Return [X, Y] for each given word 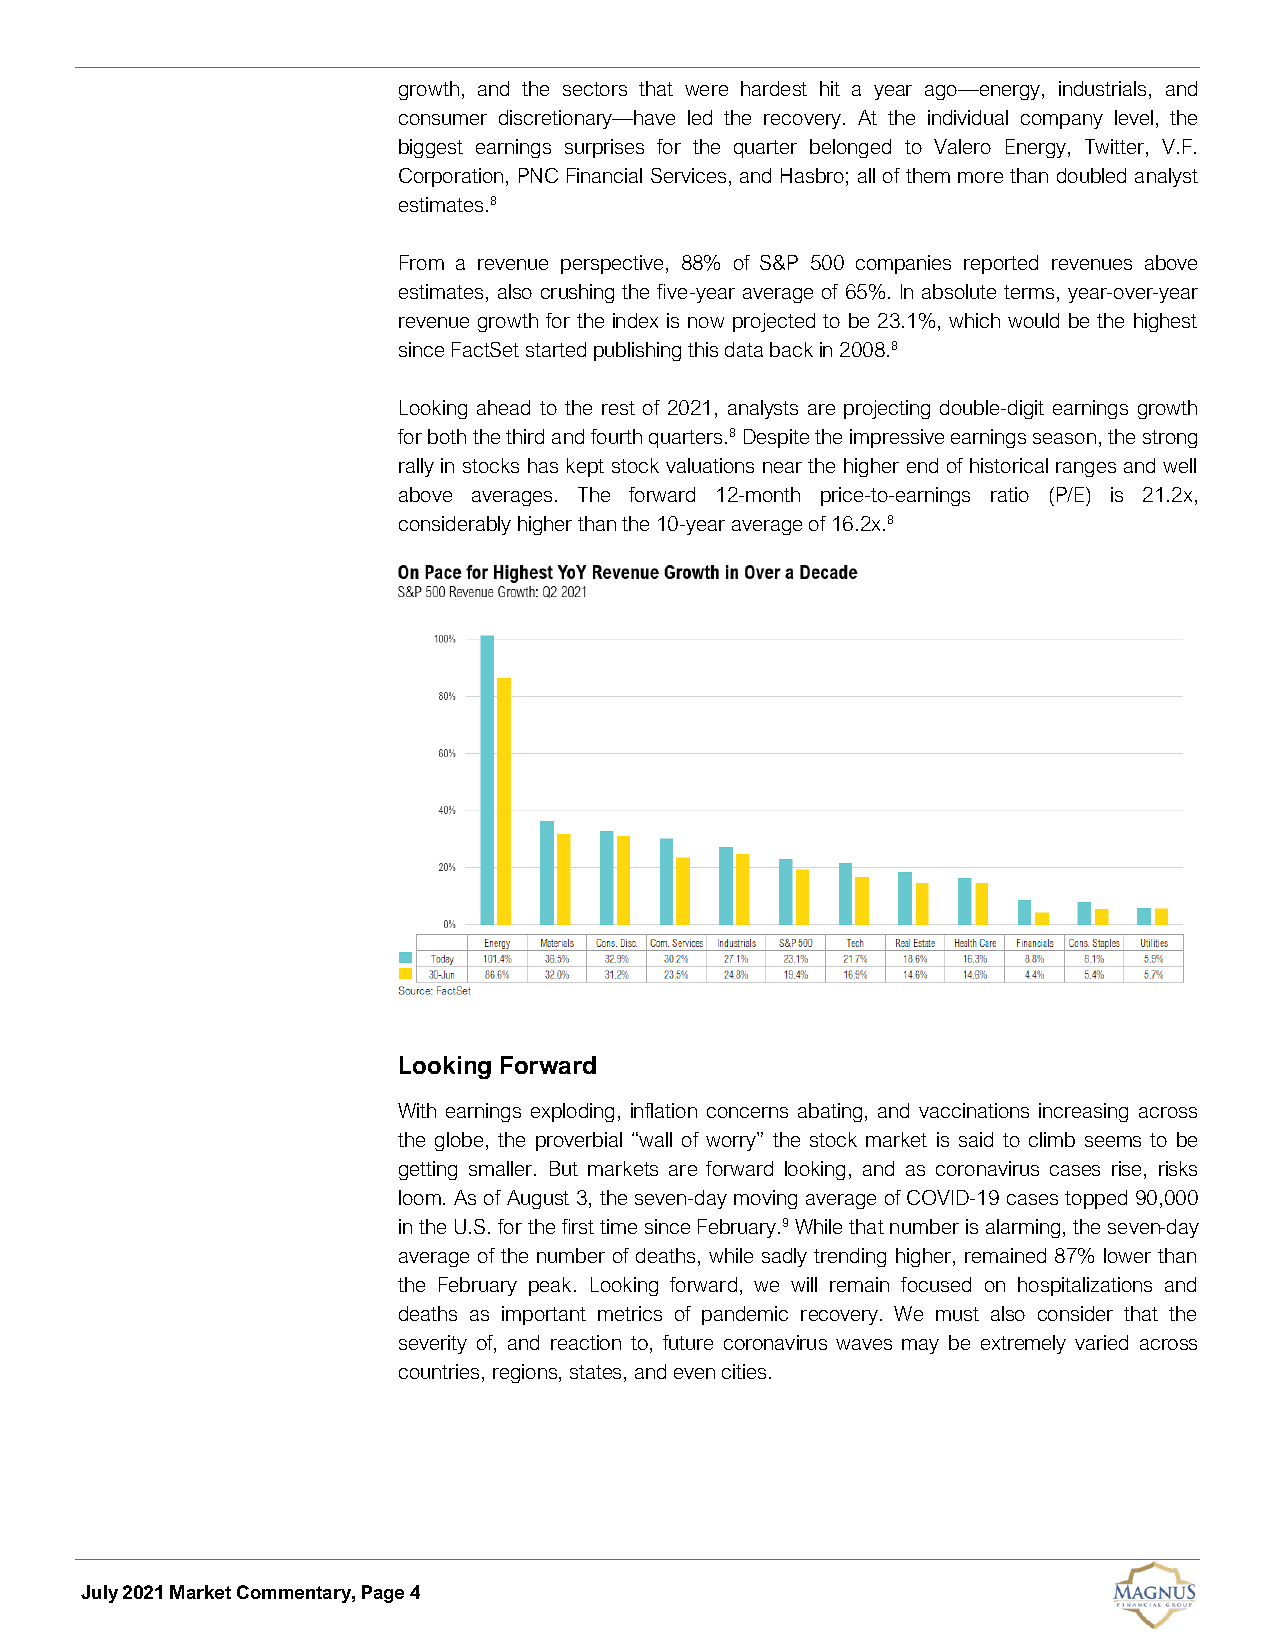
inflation [664, 1110]
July [99, 1594]
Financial [604, 175]
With [417, 1110]
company [1062, 121]
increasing [1083, 1112]
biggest [431, 148]
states [595, 1372]
